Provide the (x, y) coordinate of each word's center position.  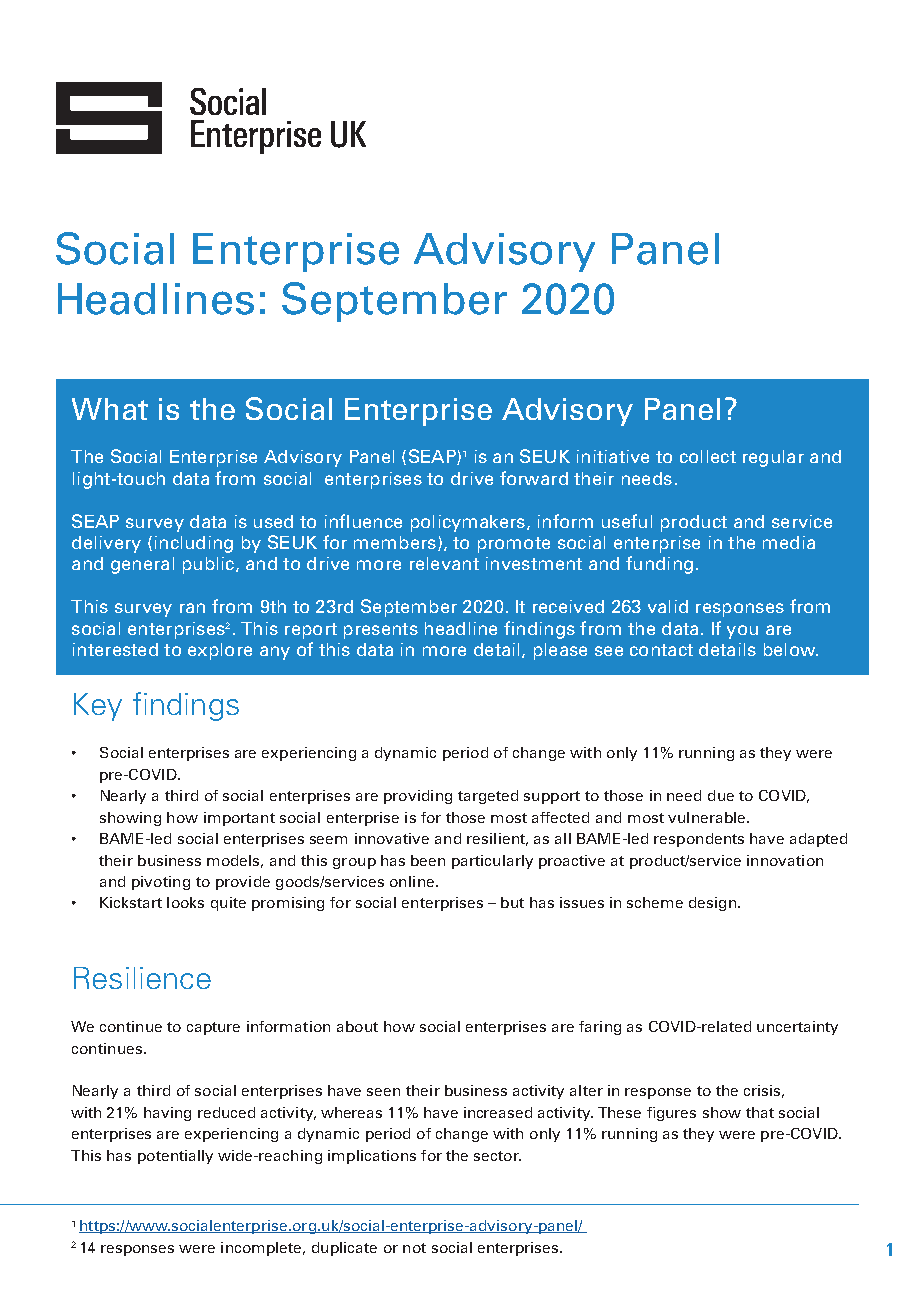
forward (534, 478)
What (110, 409)
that (760, 1112)
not (414, 1248)
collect (708, 456)
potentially (175, 1157)
